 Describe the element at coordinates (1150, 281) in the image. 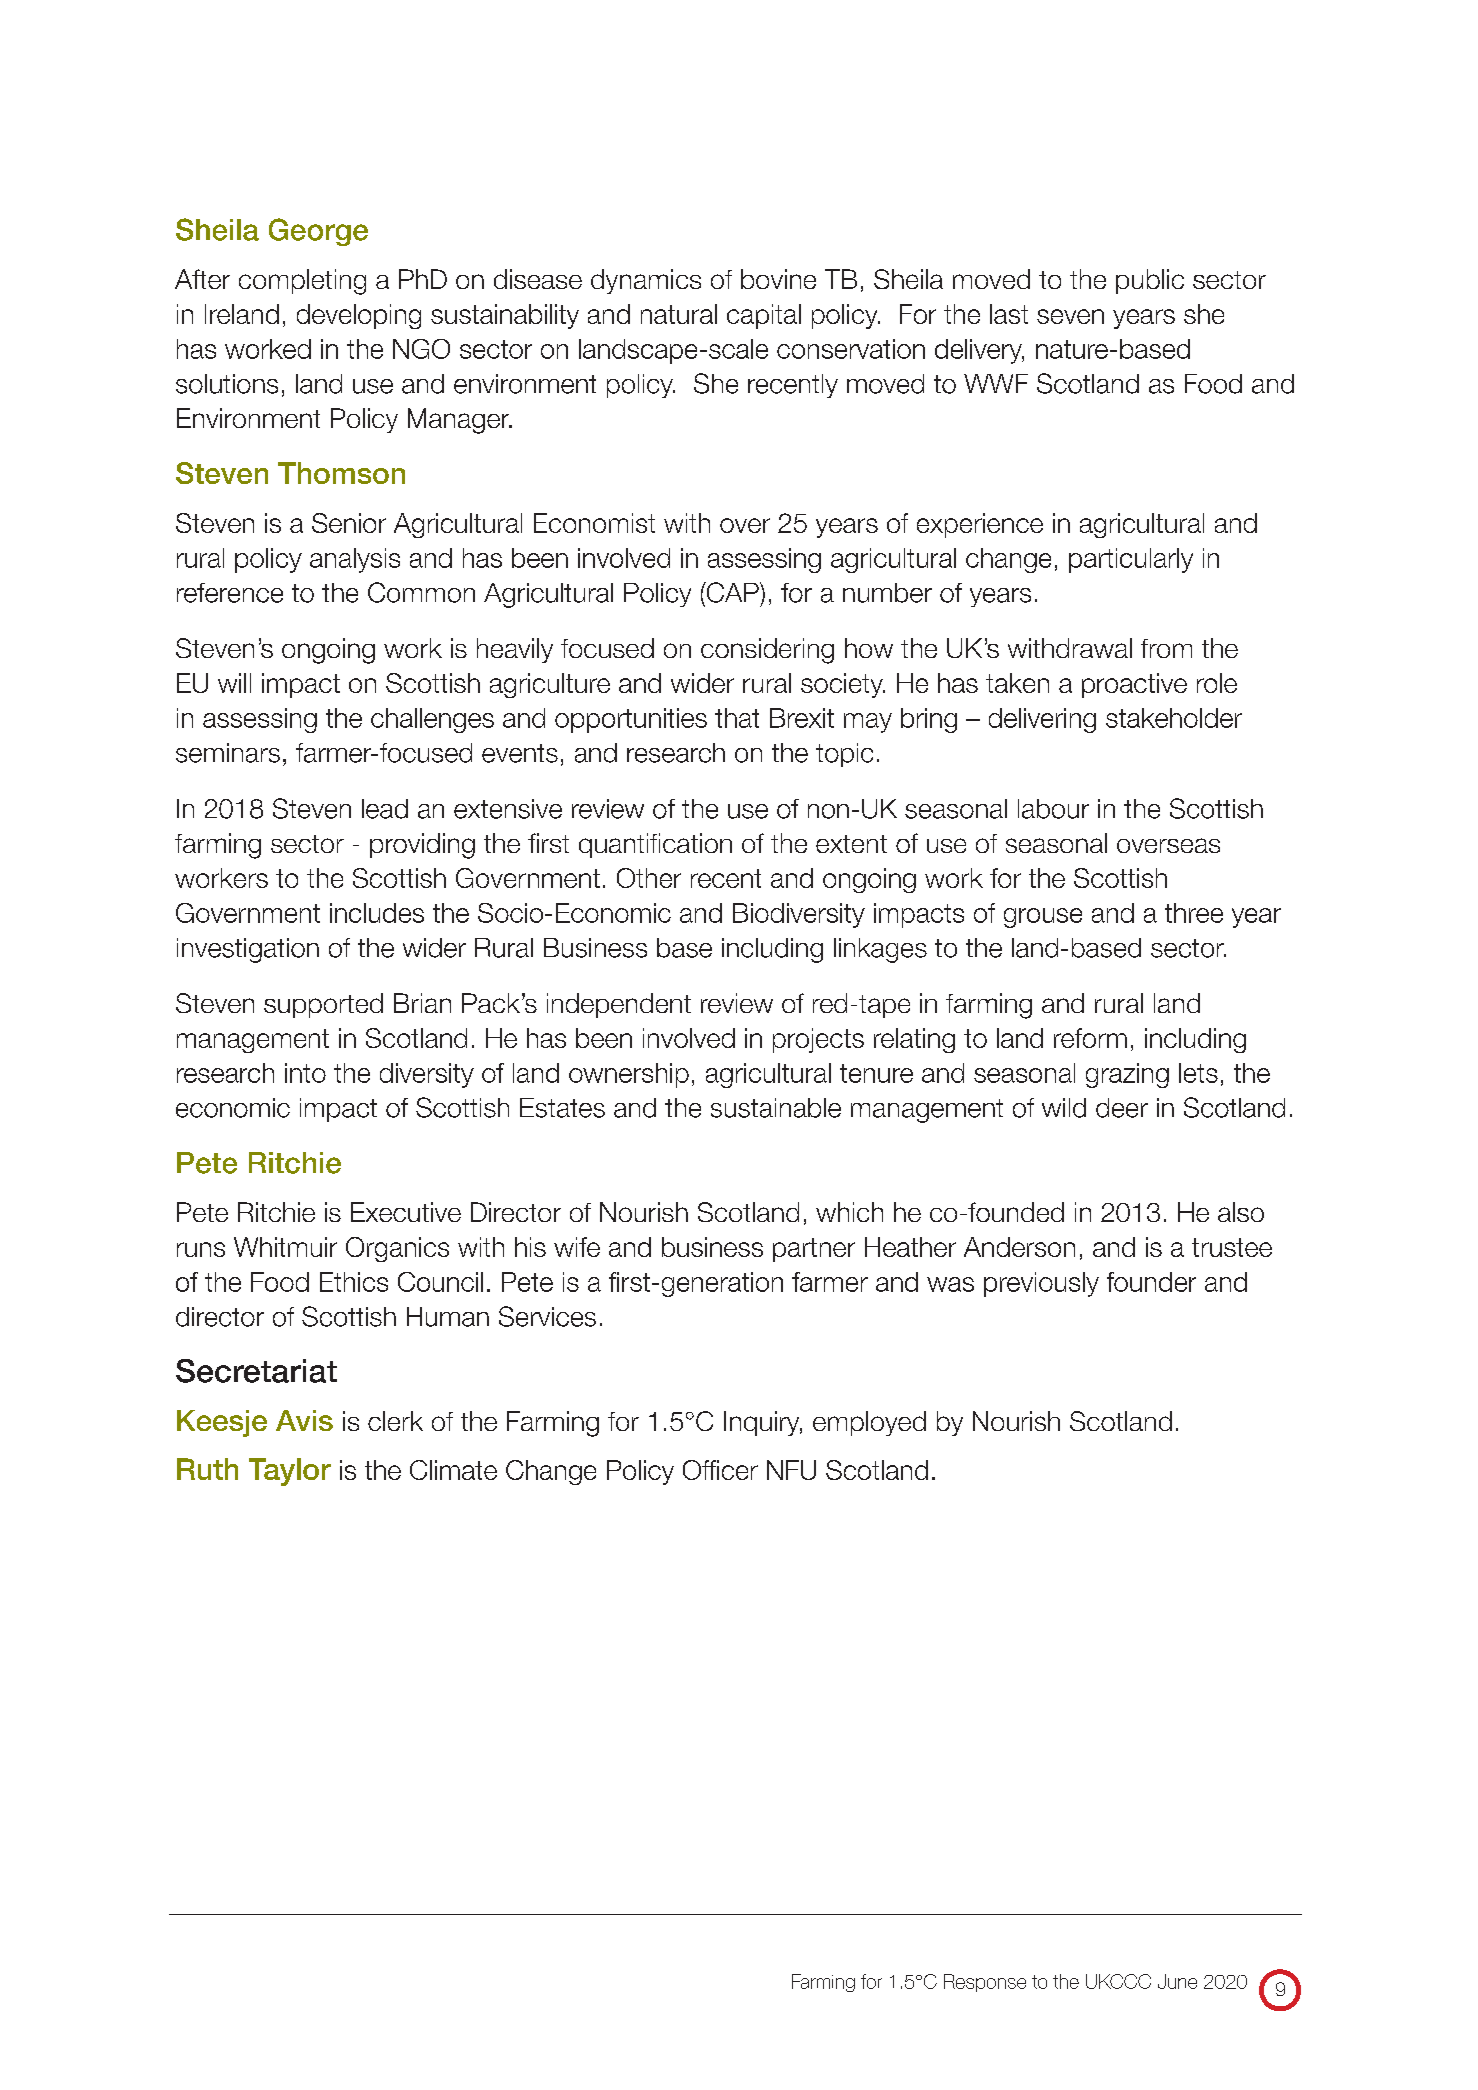

I see `public` at that location.
